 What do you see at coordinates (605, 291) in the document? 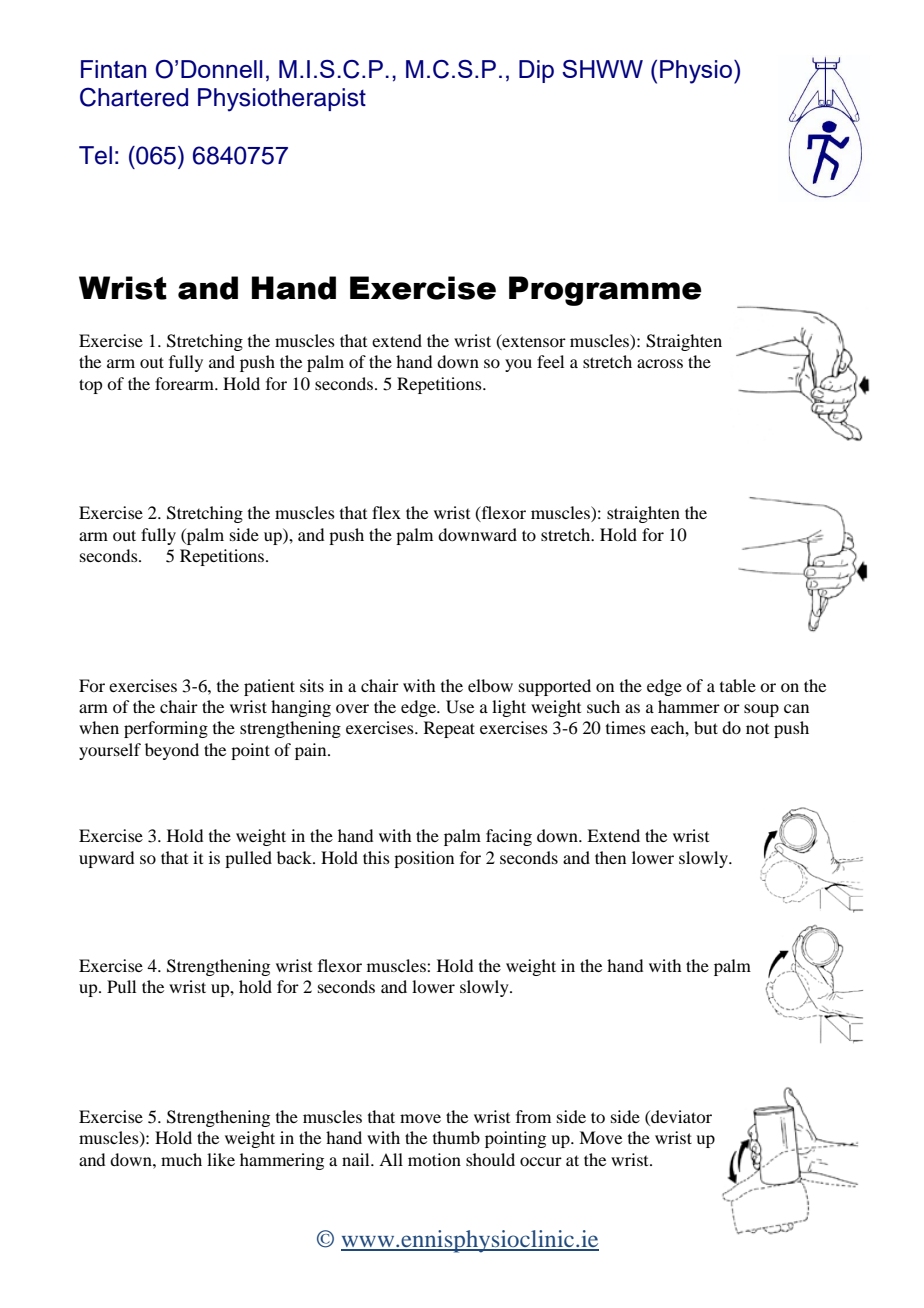
I see `Programme` at bounding box center [605, 291].
